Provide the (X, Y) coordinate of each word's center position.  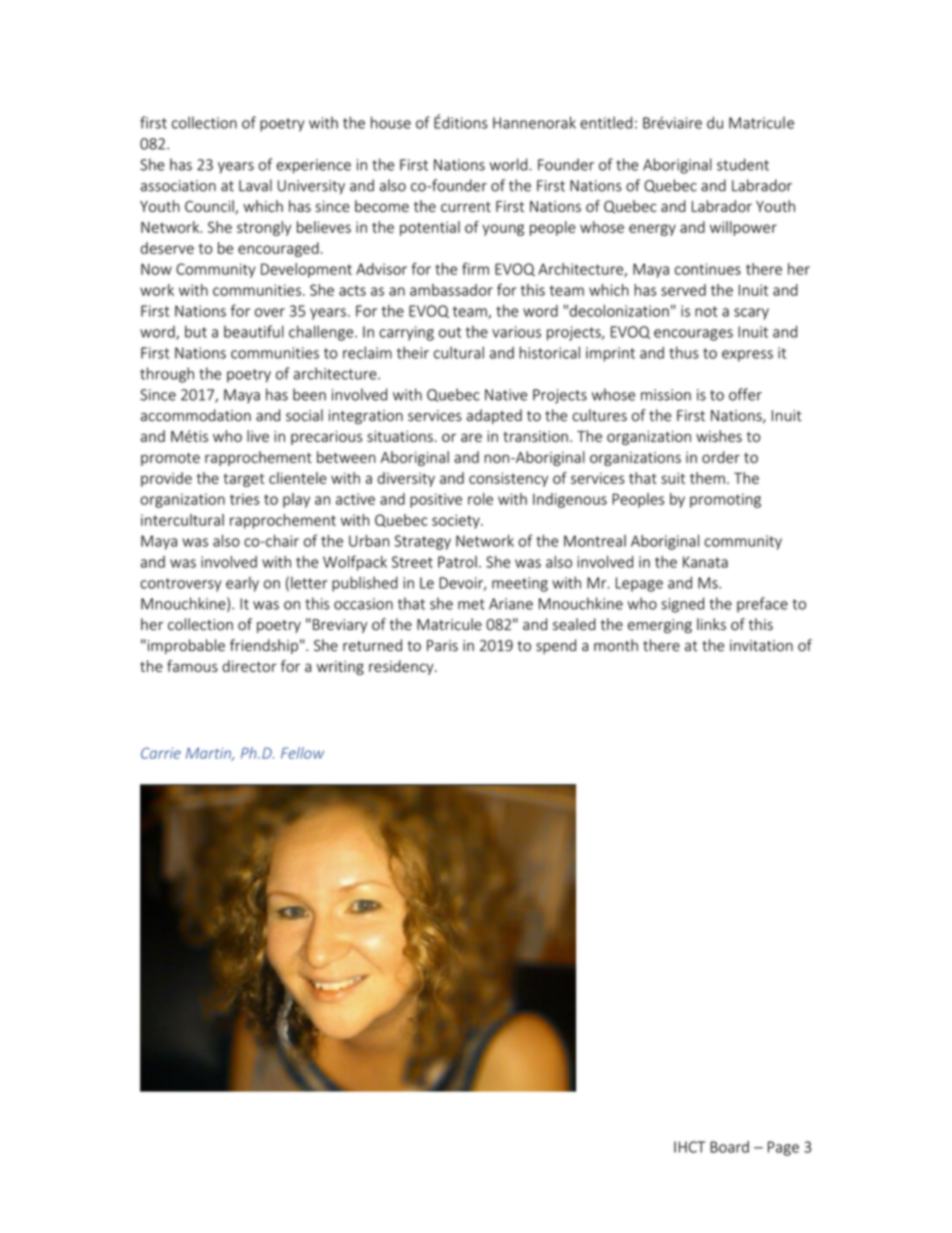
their (413, 352)
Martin (209, 754)
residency (402, 667)
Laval (255, 185)
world (508, 164)
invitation (761, 646)
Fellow (302, 753)
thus (684, 352)
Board (729, 1147)
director (249, 666)
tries (244, 499)
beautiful (254, 331)
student (743, 164)
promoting (725, 500)
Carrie (161, 753)
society (457, 521)
